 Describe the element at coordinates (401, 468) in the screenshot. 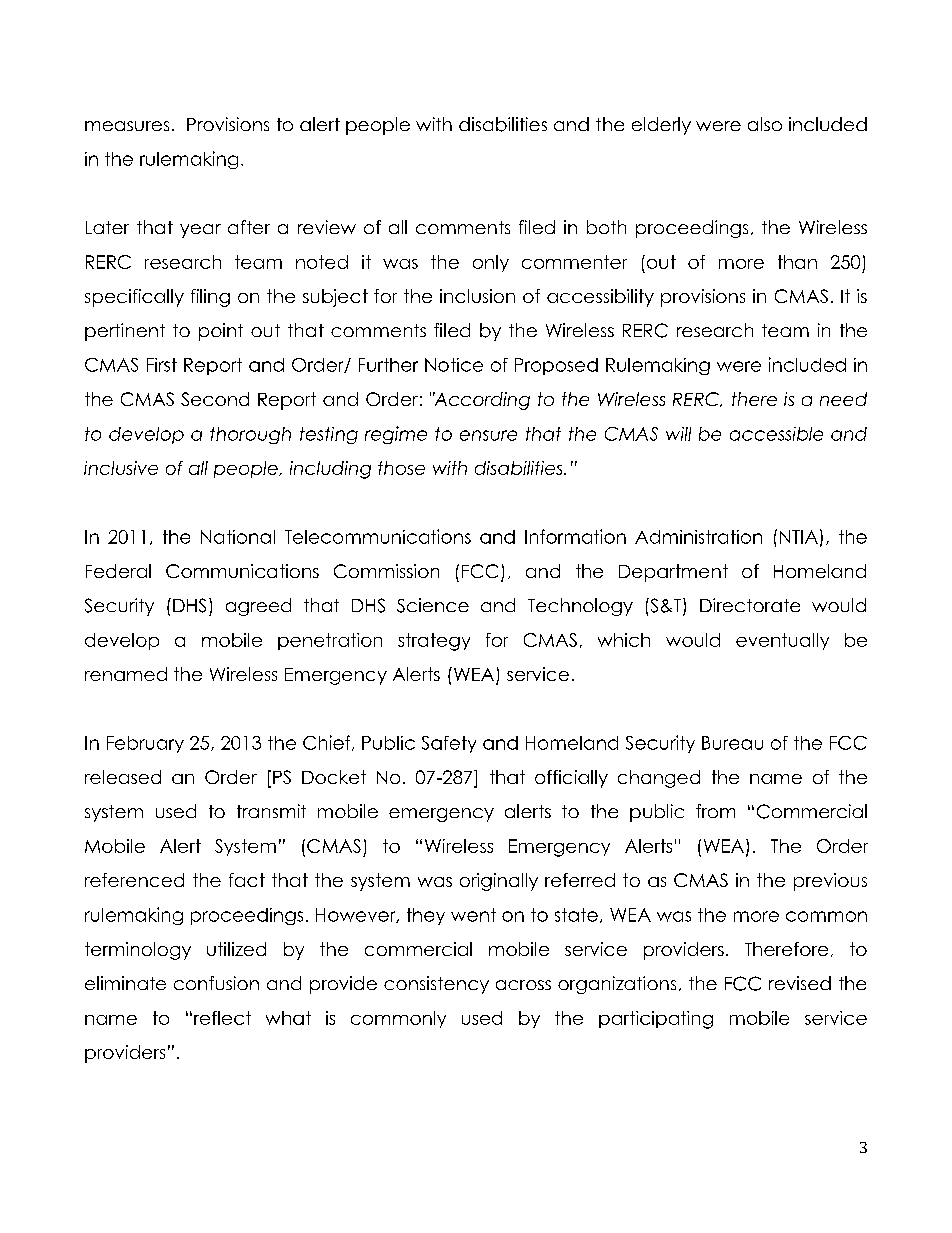

I see `those` at that location.
